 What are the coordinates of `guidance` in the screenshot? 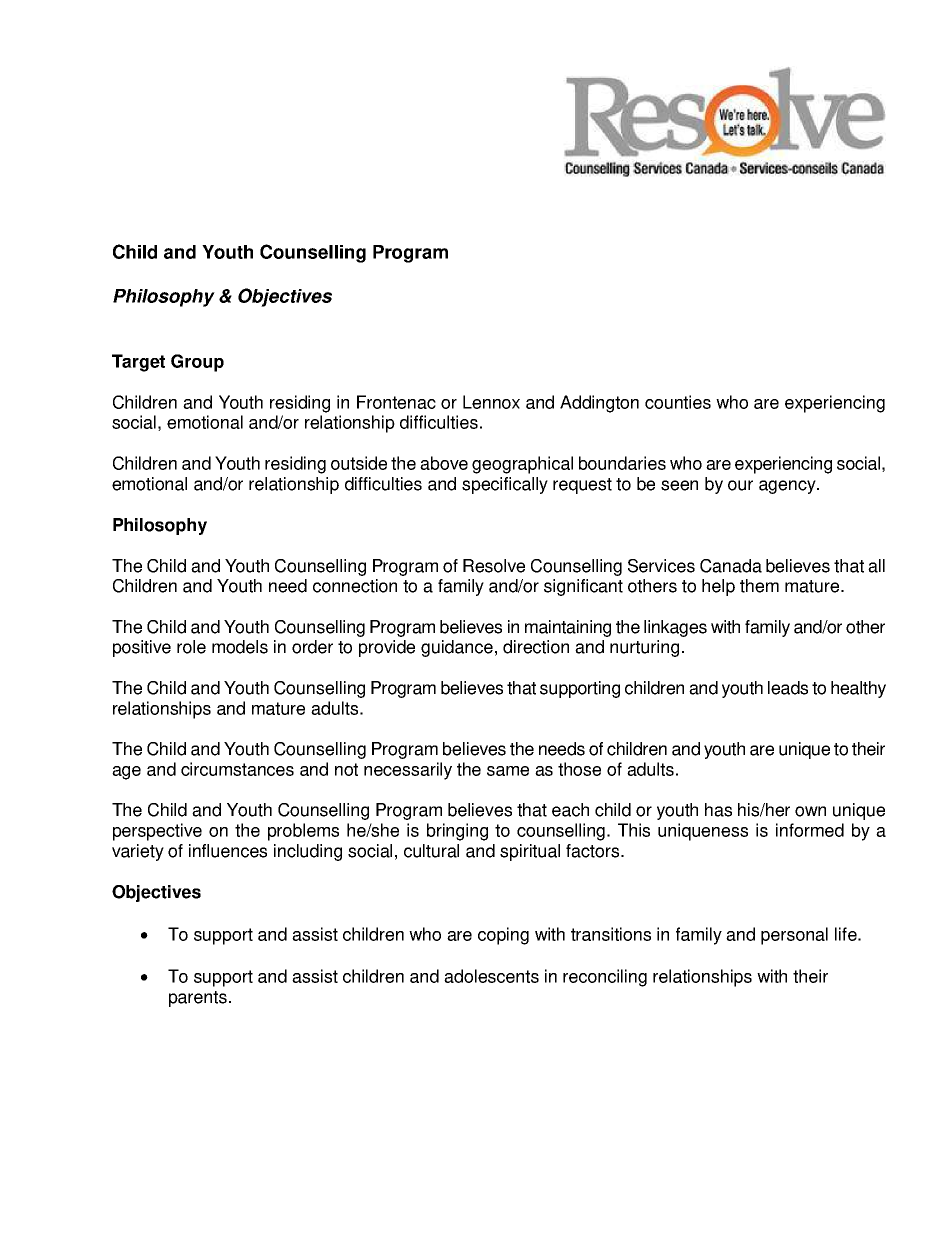 It's located at (457, 648).
